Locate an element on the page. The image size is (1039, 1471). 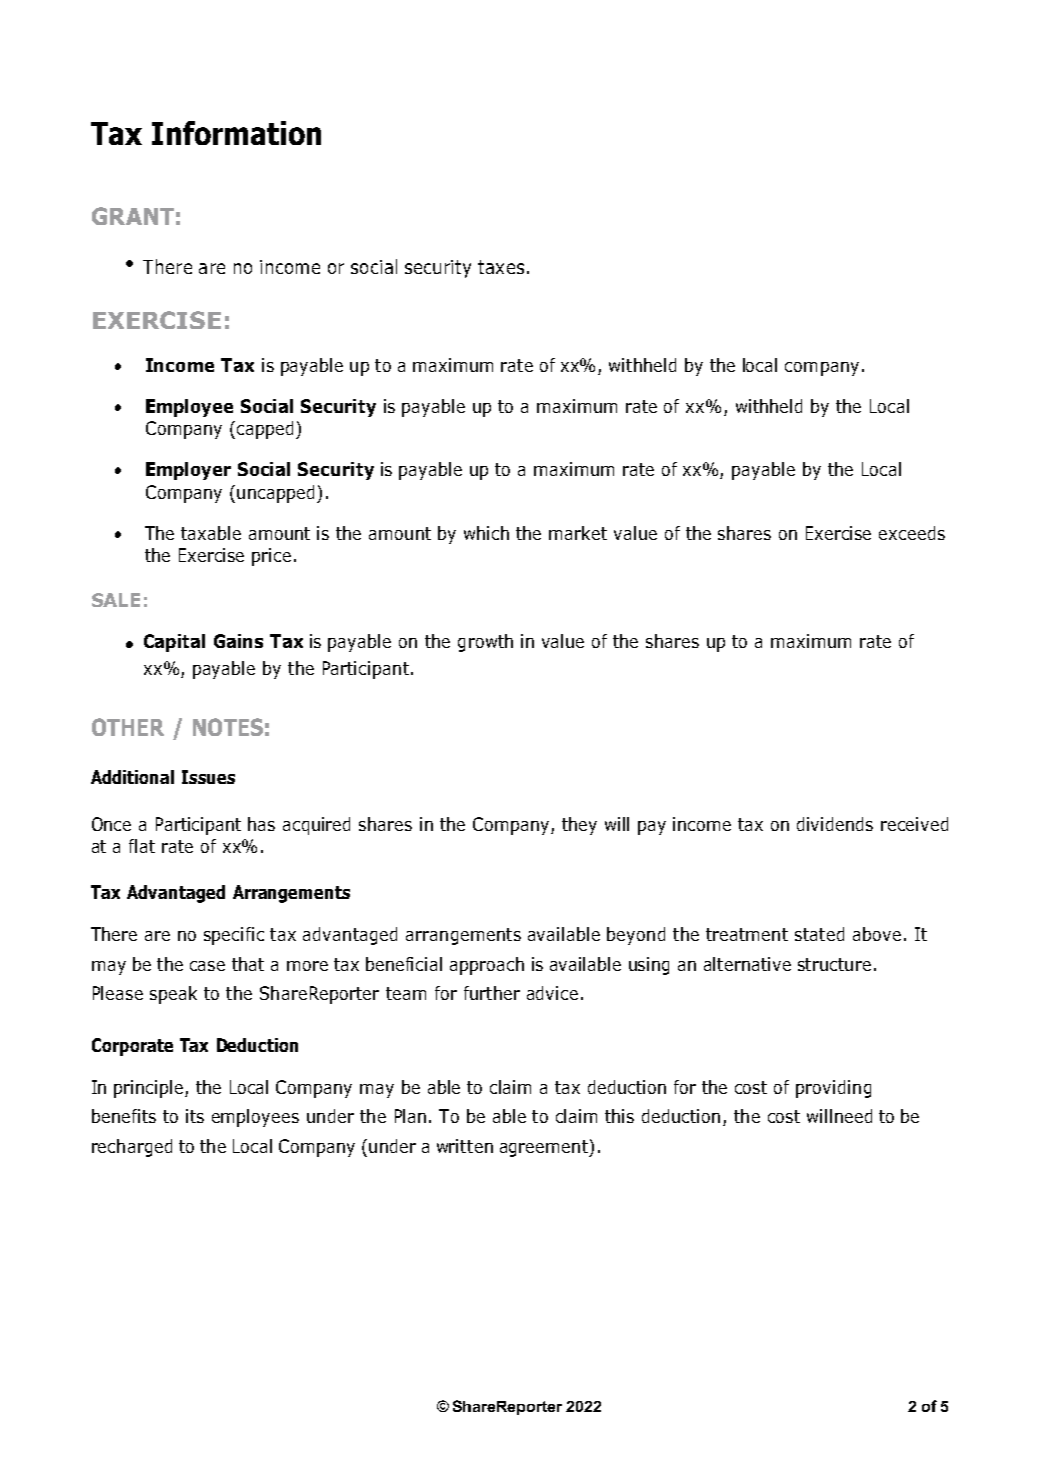
which is located at coordinates (486, 533).
